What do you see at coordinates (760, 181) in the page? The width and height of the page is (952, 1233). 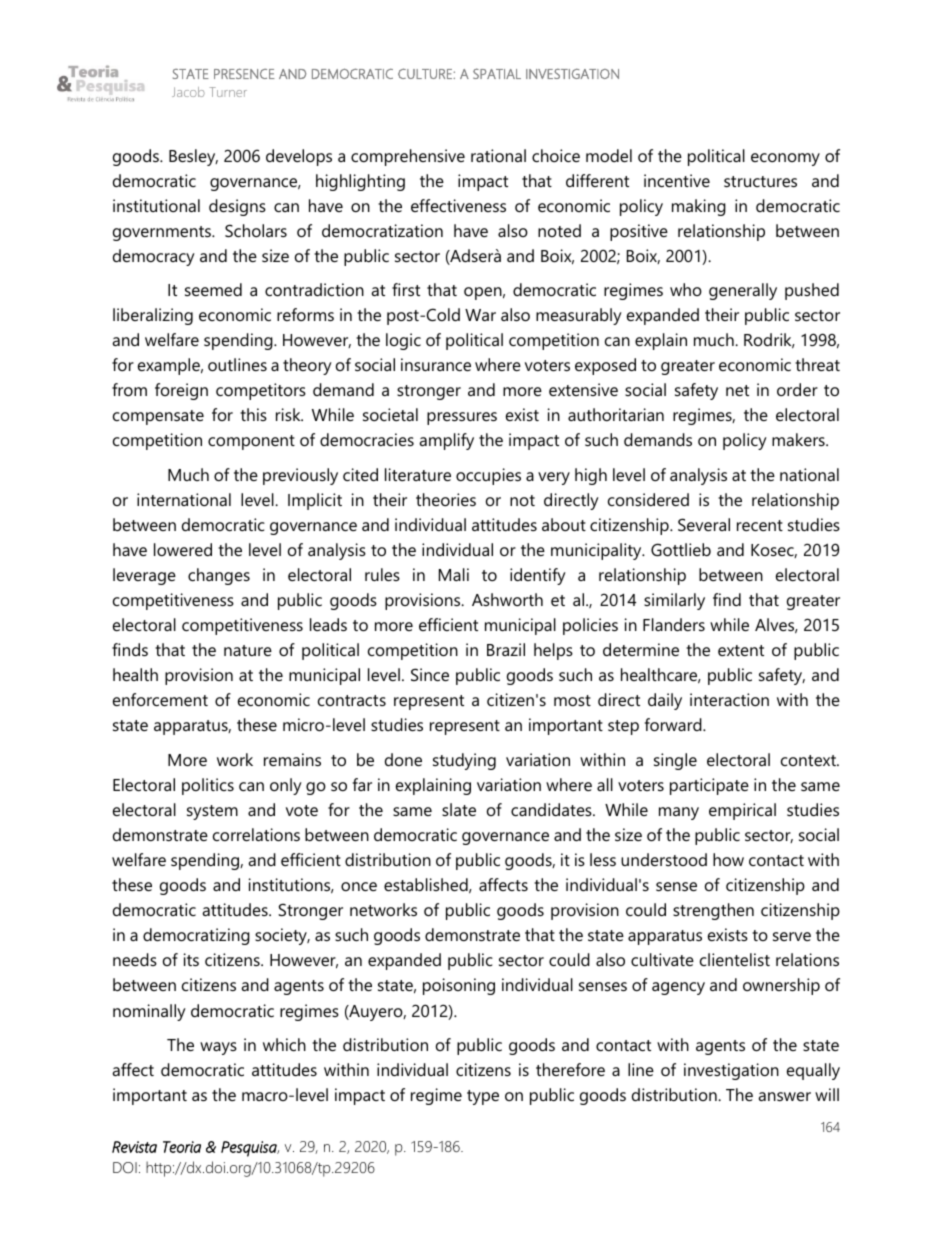 I see `structures` at bounding box center [760, 181].
